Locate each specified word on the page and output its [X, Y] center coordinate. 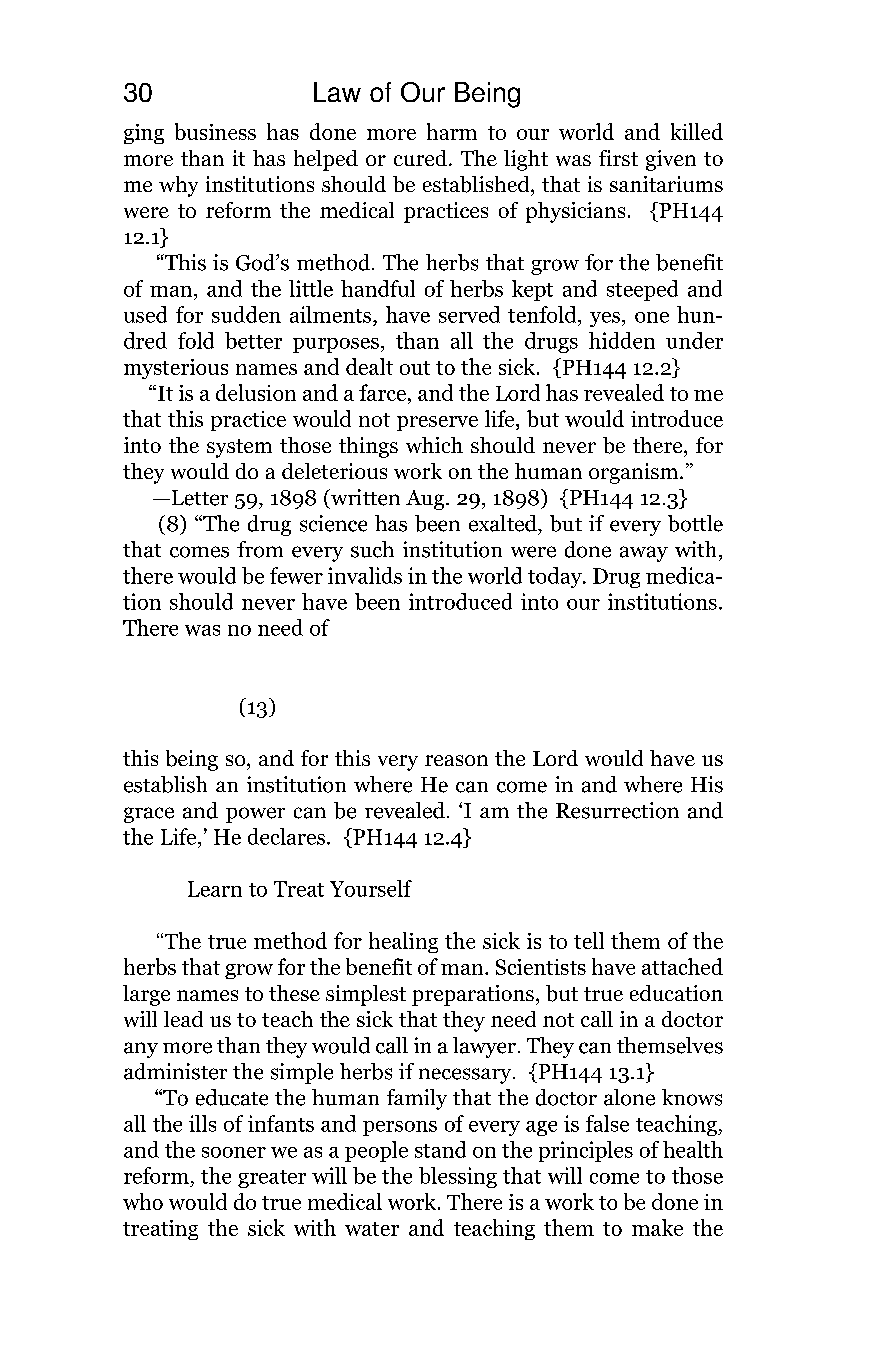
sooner [234, 1152]
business [215, 131]
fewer [296, 575]
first [618, 158]
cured [420, 158]
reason [456, 760]
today [556, 577]
